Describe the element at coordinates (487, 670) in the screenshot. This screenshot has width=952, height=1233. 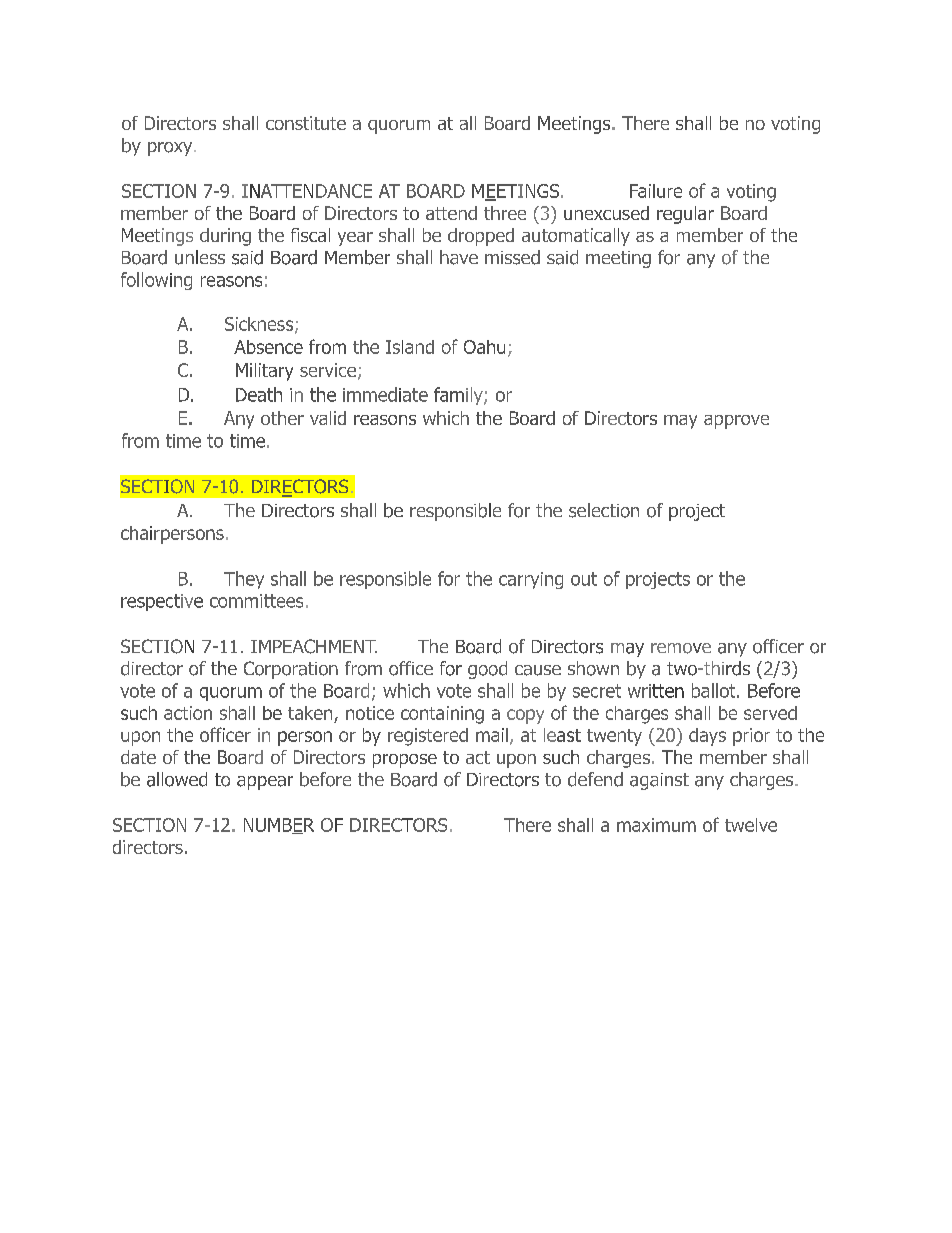
I see `good` at that location.
